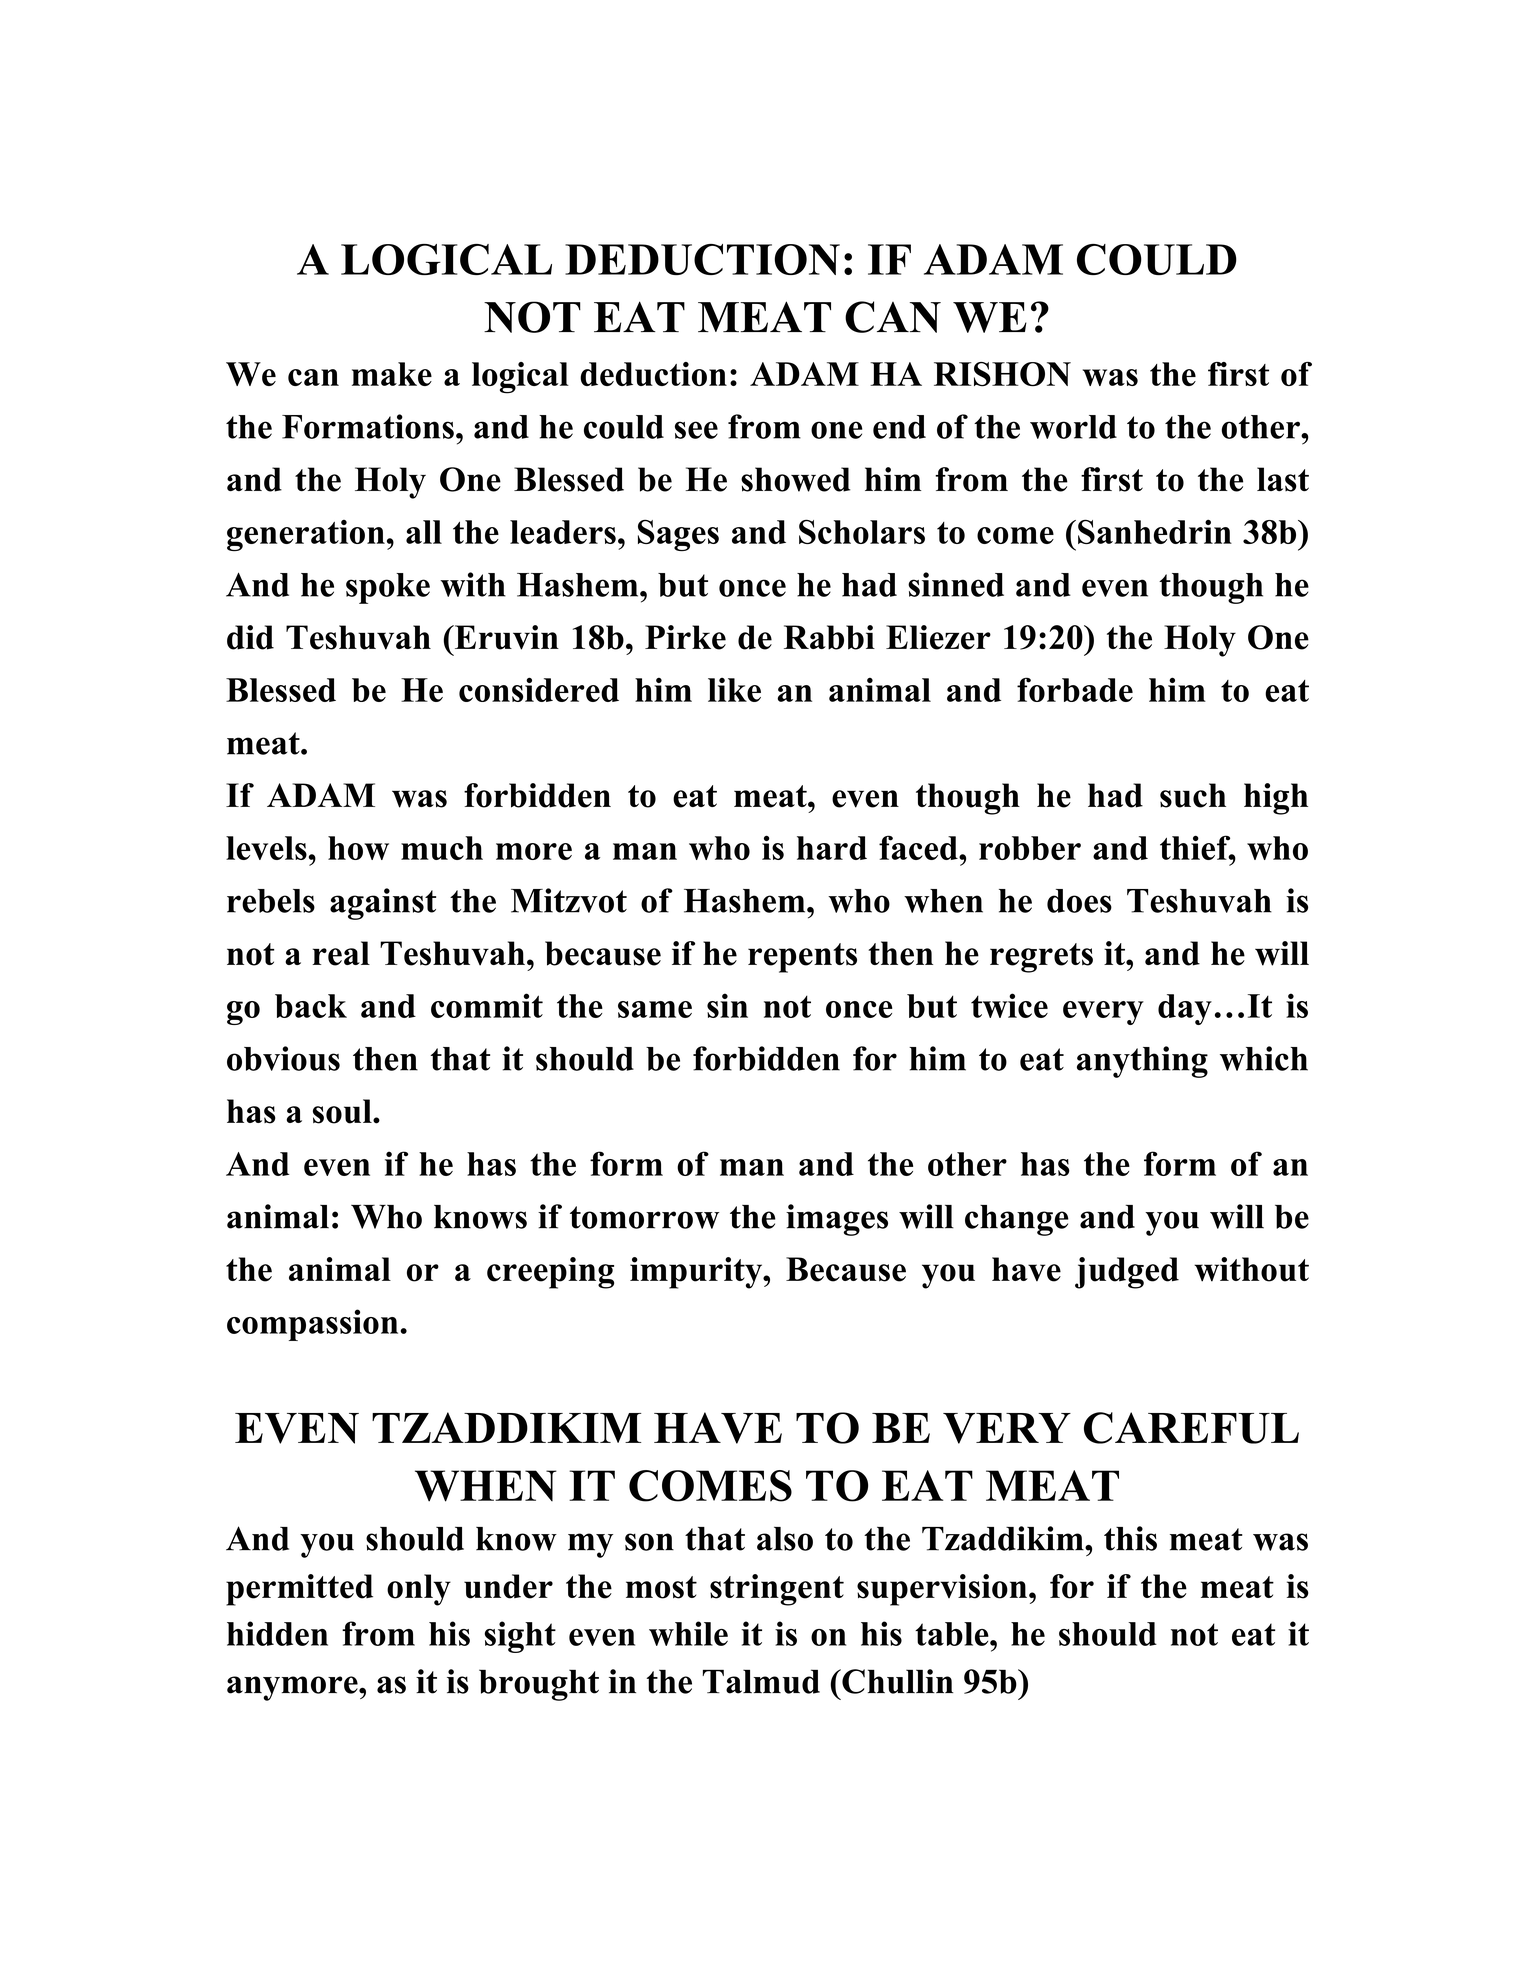  Describe the element at coordinates (655, 1009) in the screenshot. I see `same` at that location.
